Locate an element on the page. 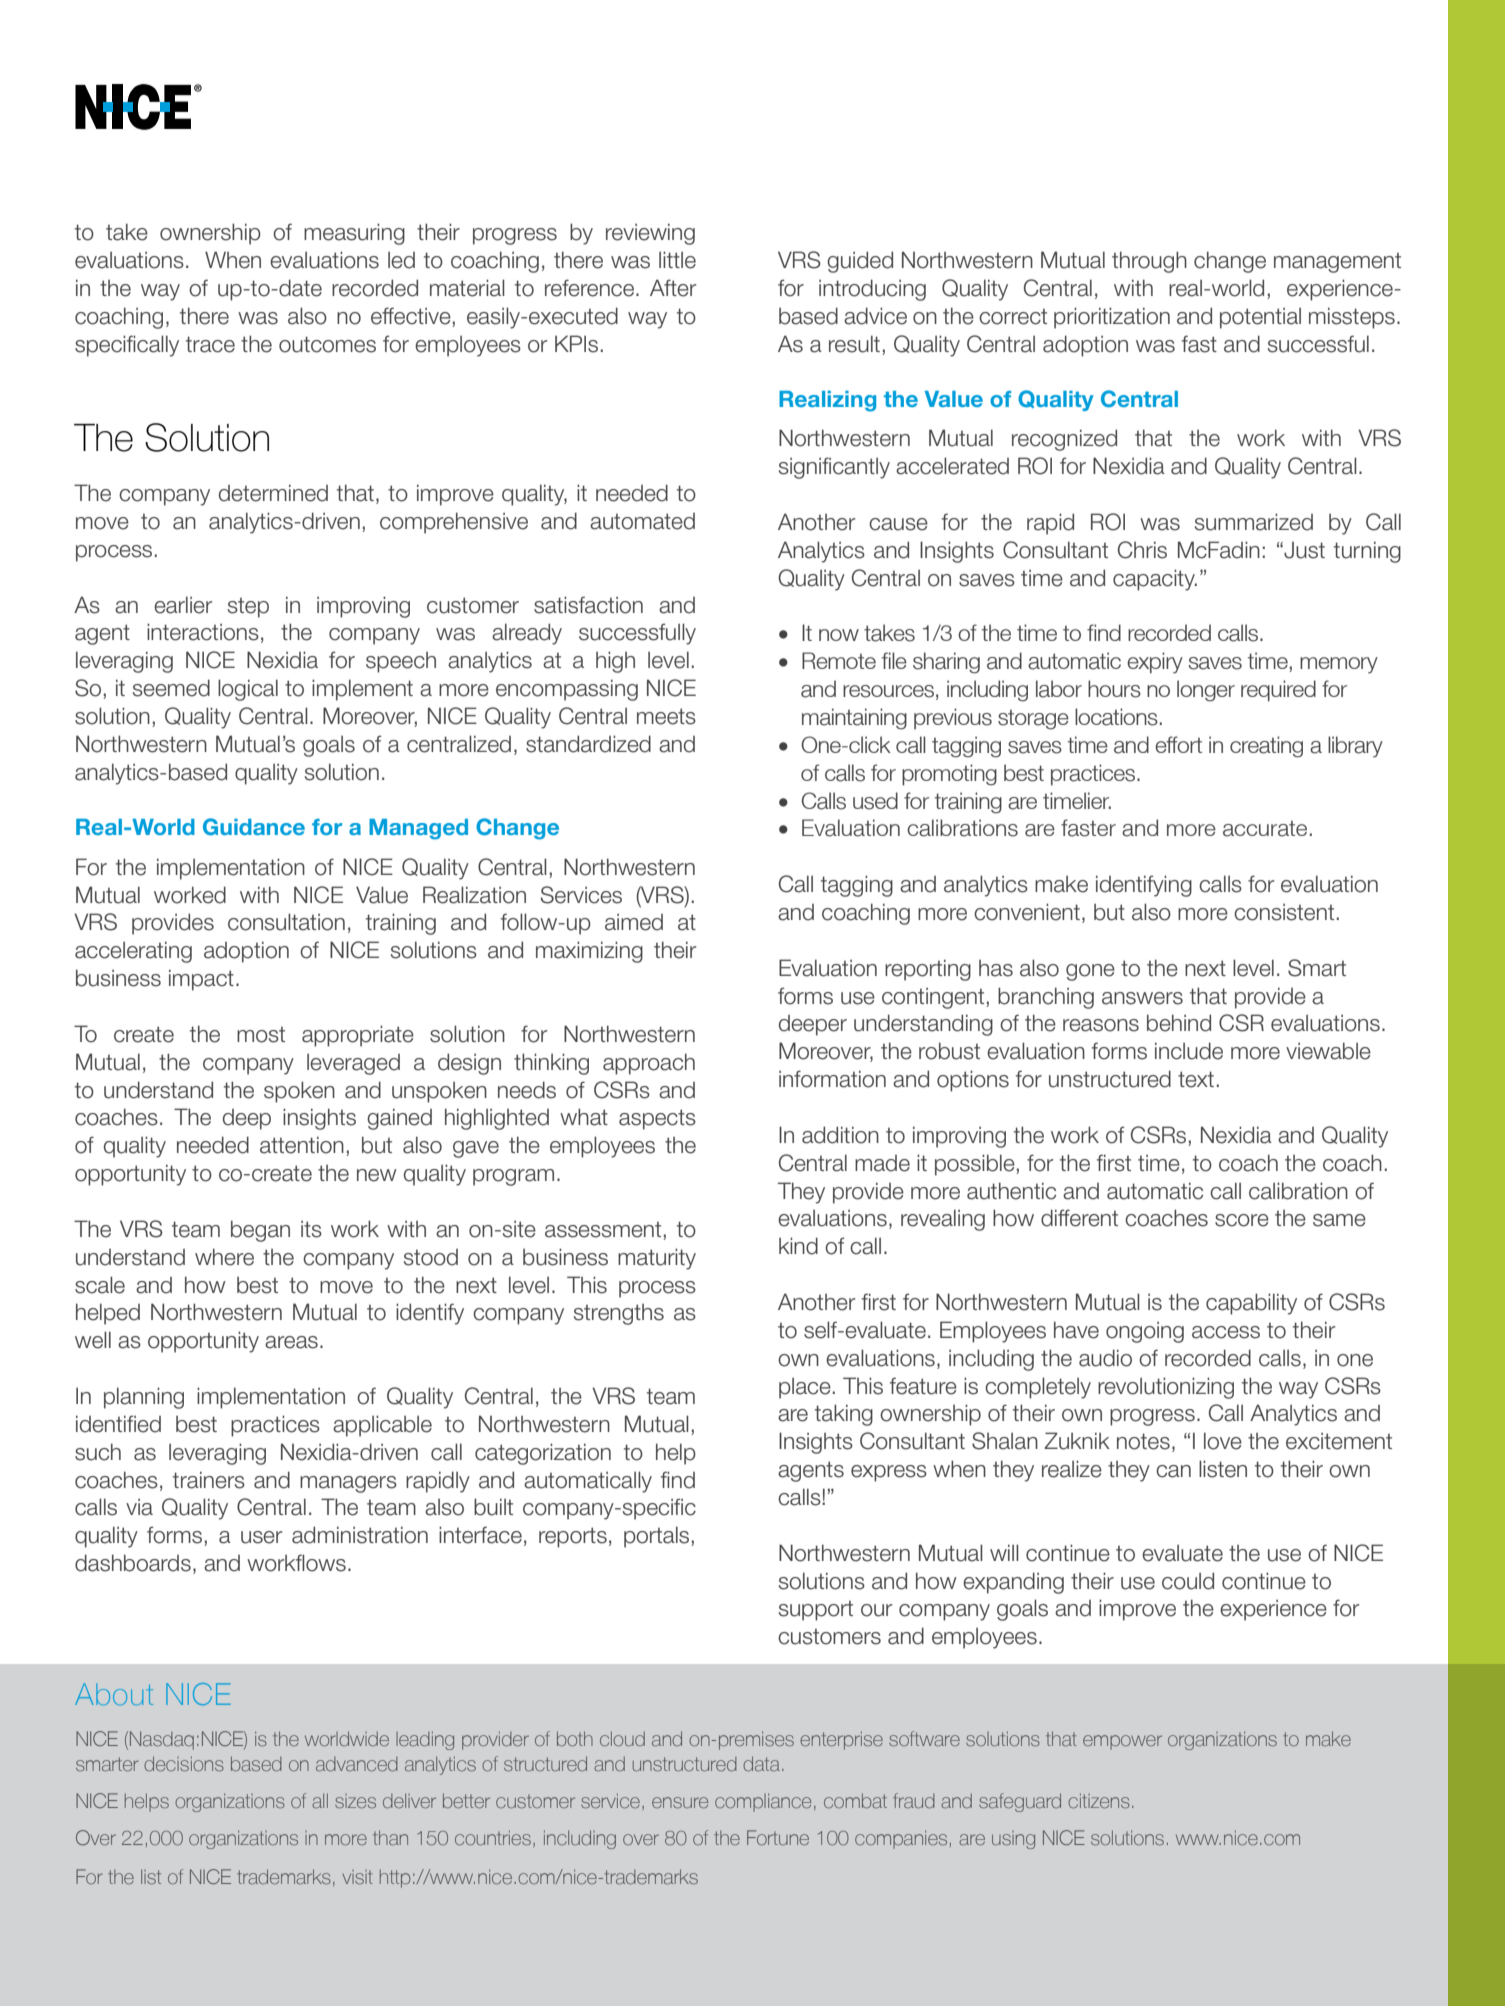 The image size is (1505, 2006). approach is located at coordinates (649, 1064).
